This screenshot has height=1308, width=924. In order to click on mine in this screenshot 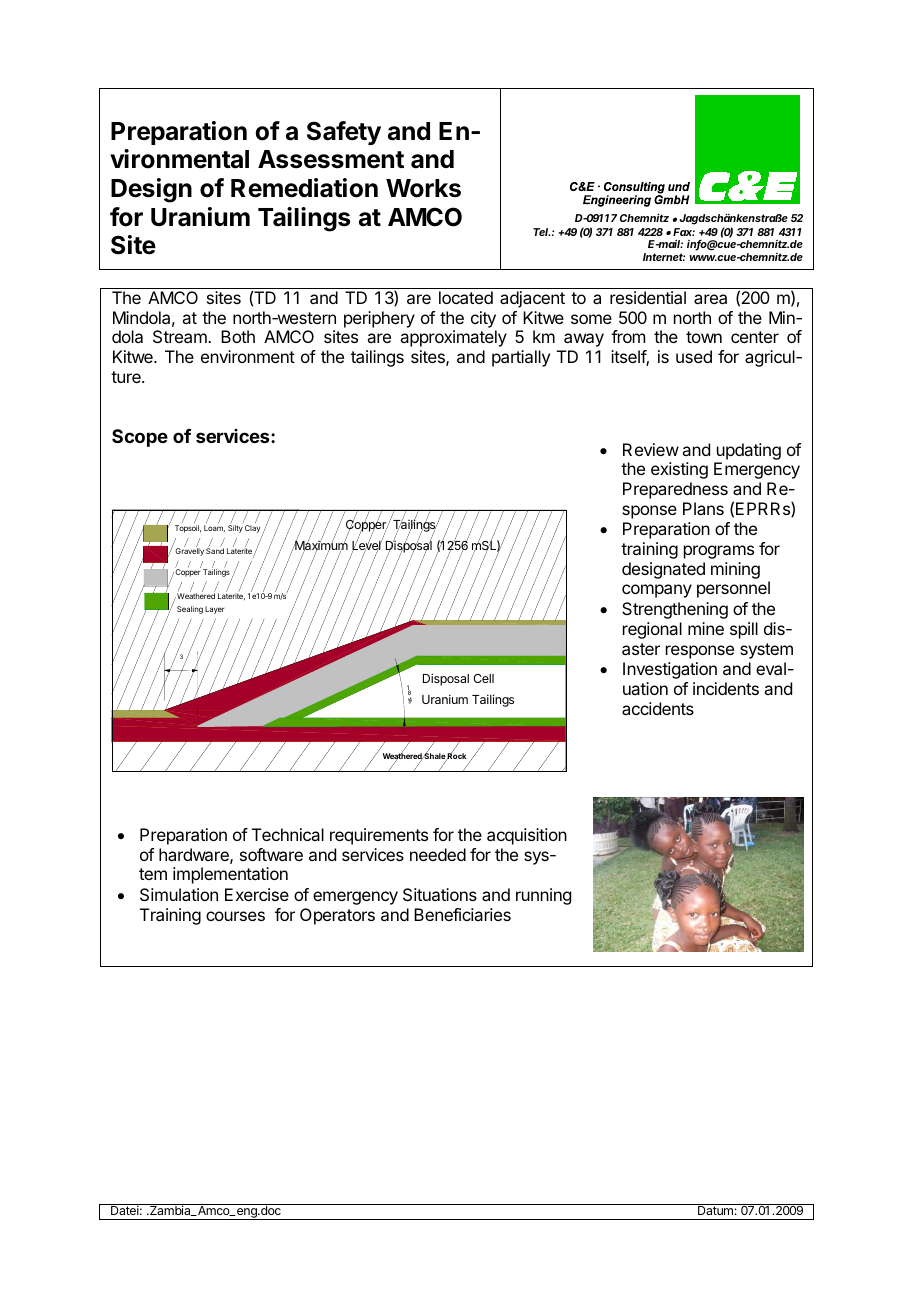, I will do `click(706, 628)`.
